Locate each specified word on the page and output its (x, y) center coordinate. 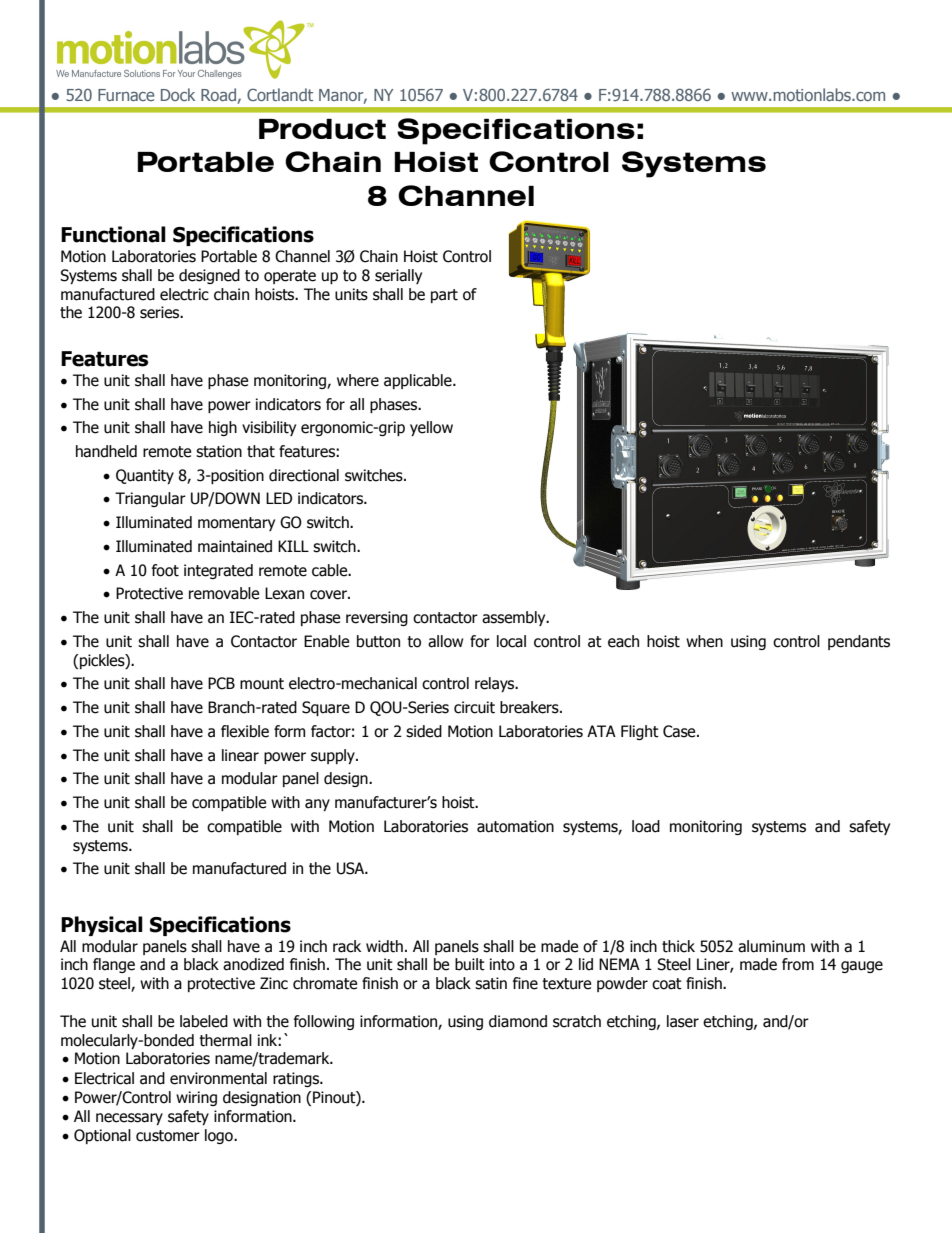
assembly (515, 618)
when (704, 641)
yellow (431, 428)
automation (515, 826)
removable (224, 593)
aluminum (771, 946)
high (223, 428)
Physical (102, 926)
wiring (196, 1098)
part (444, 296)
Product (322, 129)
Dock (178, 94)
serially (398, 276)
